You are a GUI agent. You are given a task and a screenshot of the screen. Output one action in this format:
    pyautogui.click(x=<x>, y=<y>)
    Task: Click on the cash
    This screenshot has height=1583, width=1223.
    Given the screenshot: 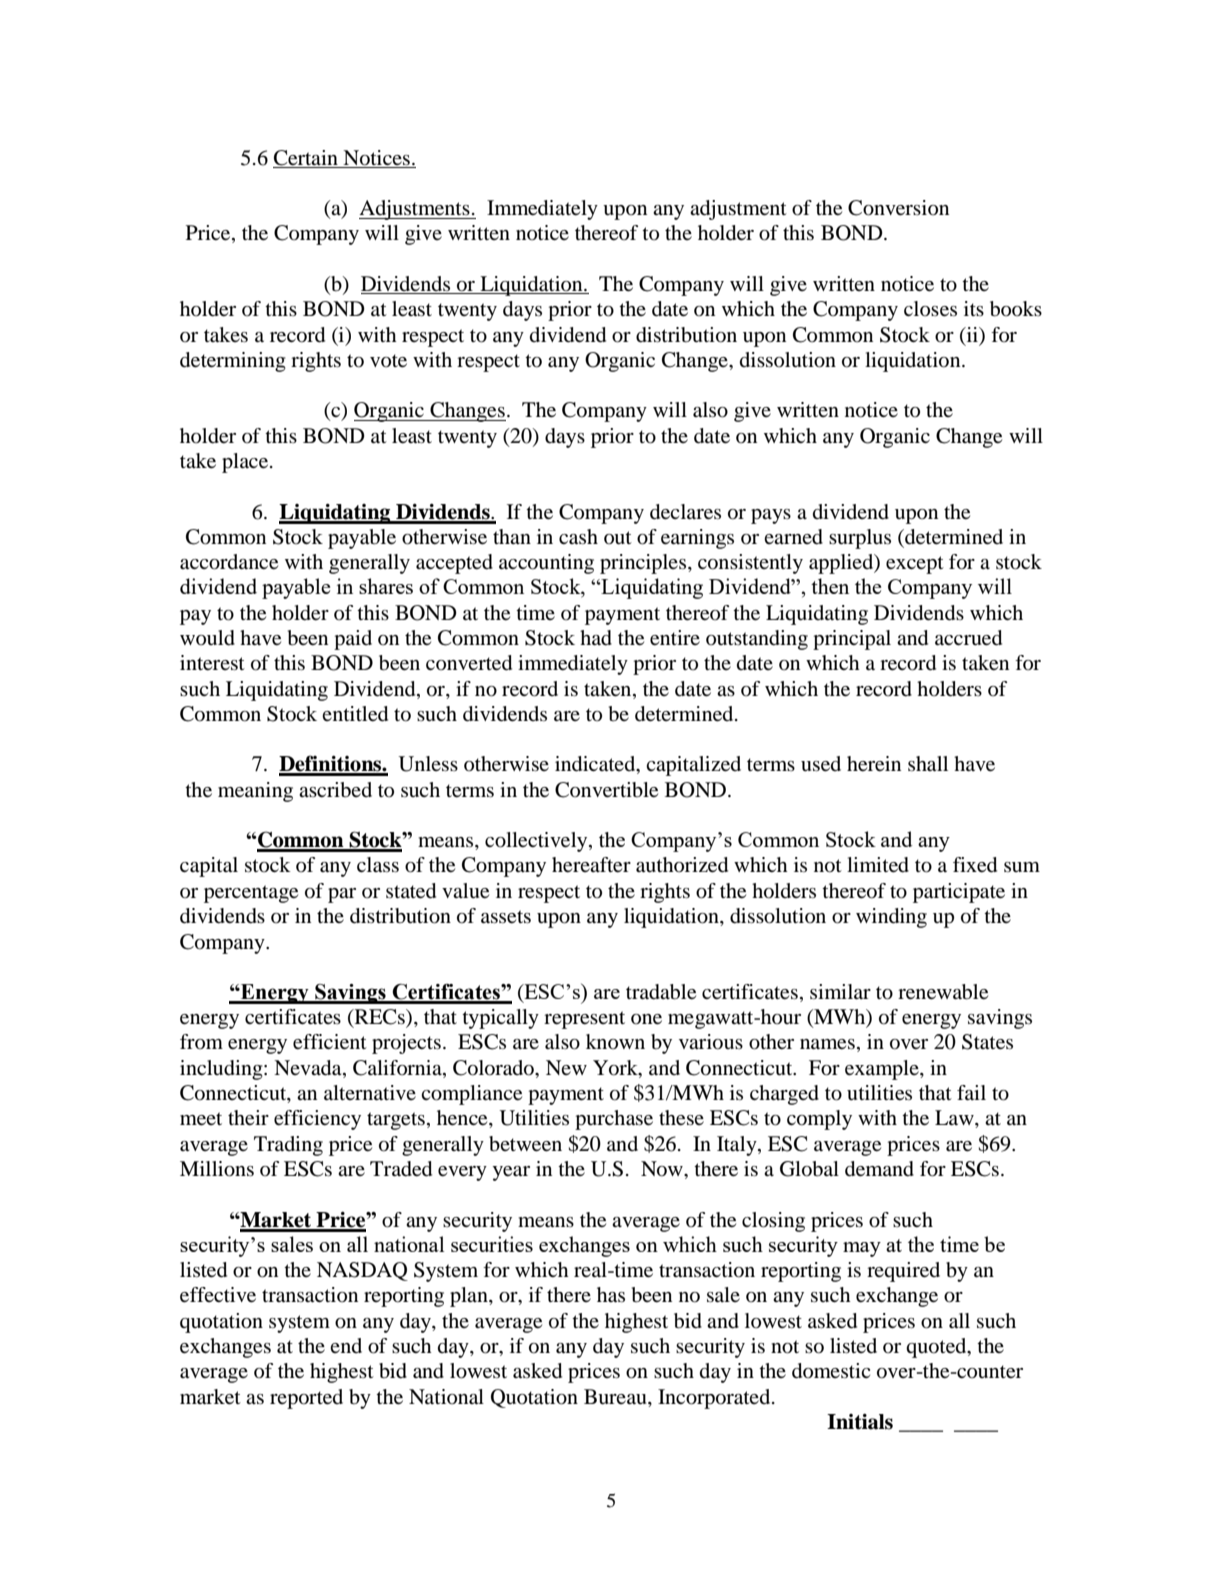 What is the action you would take?
    pyautogui.click(x=578, y=537)
